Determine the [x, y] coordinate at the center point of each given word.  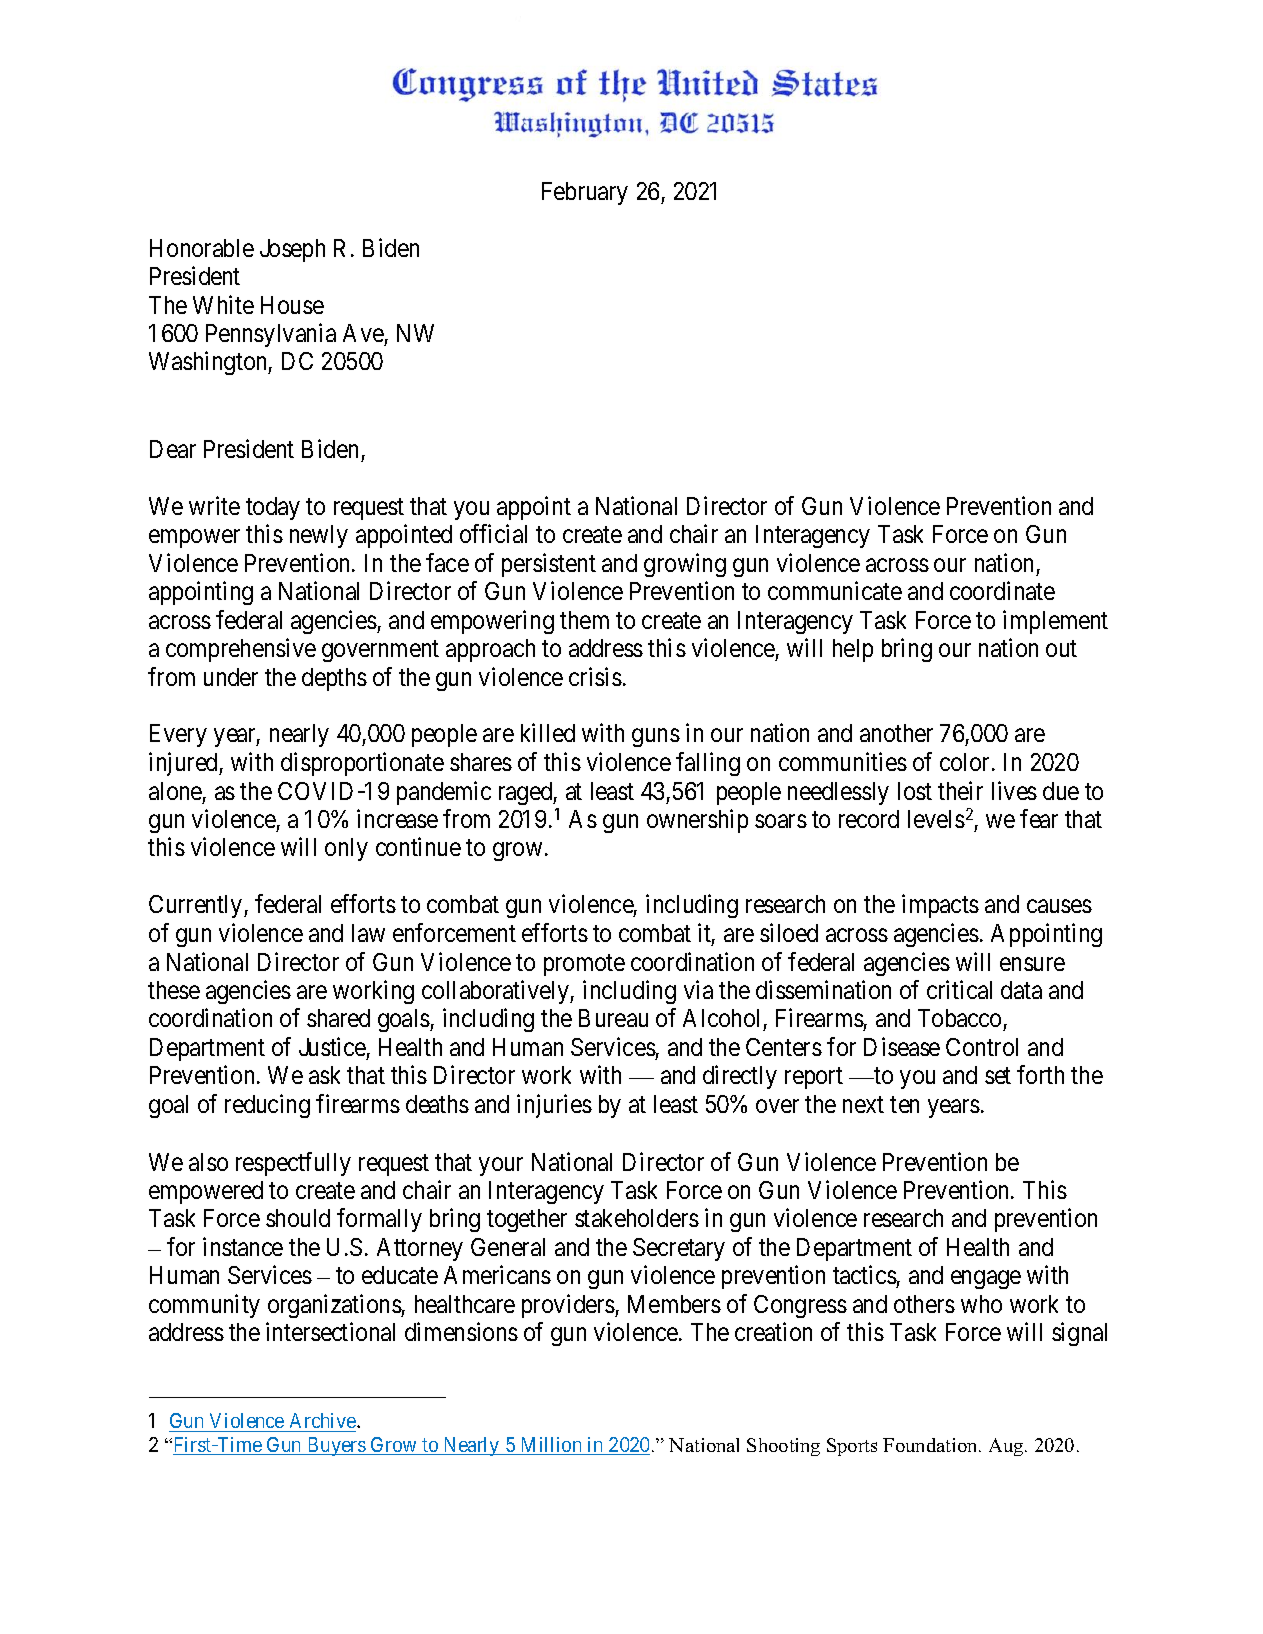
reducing [267, 1106]
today [273, 508]
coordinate [1002, 590]
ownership [697, 821]
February [585, 193]
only [346, 849]
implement [1055, 622]
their [960, 790]
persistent [549, 565]
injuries [554, 1106]
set [998, 1076]
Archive [324, 1420]
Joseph [292, 250]
